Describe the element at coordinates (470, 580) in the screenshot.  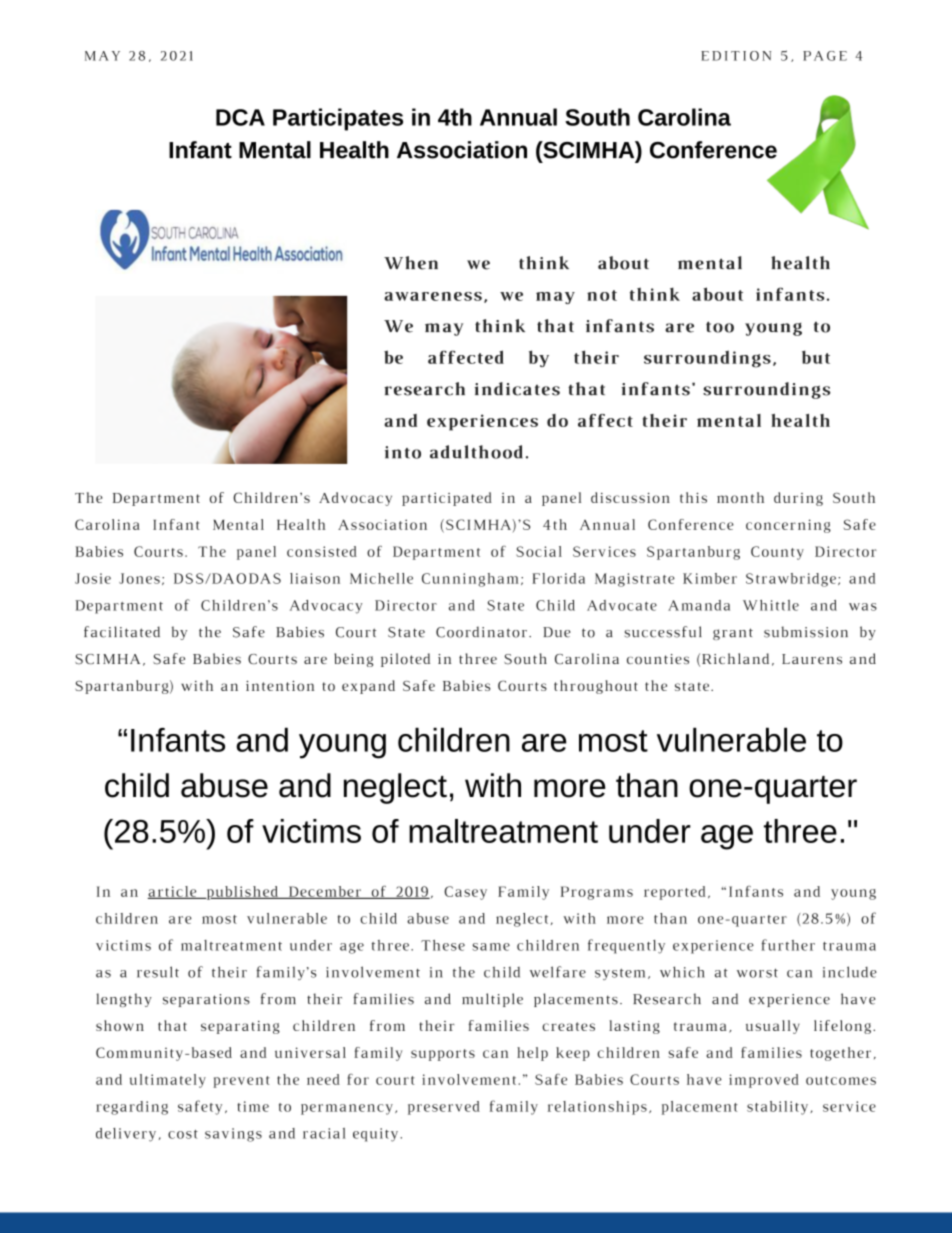
I see `Cunningham` at that location.
